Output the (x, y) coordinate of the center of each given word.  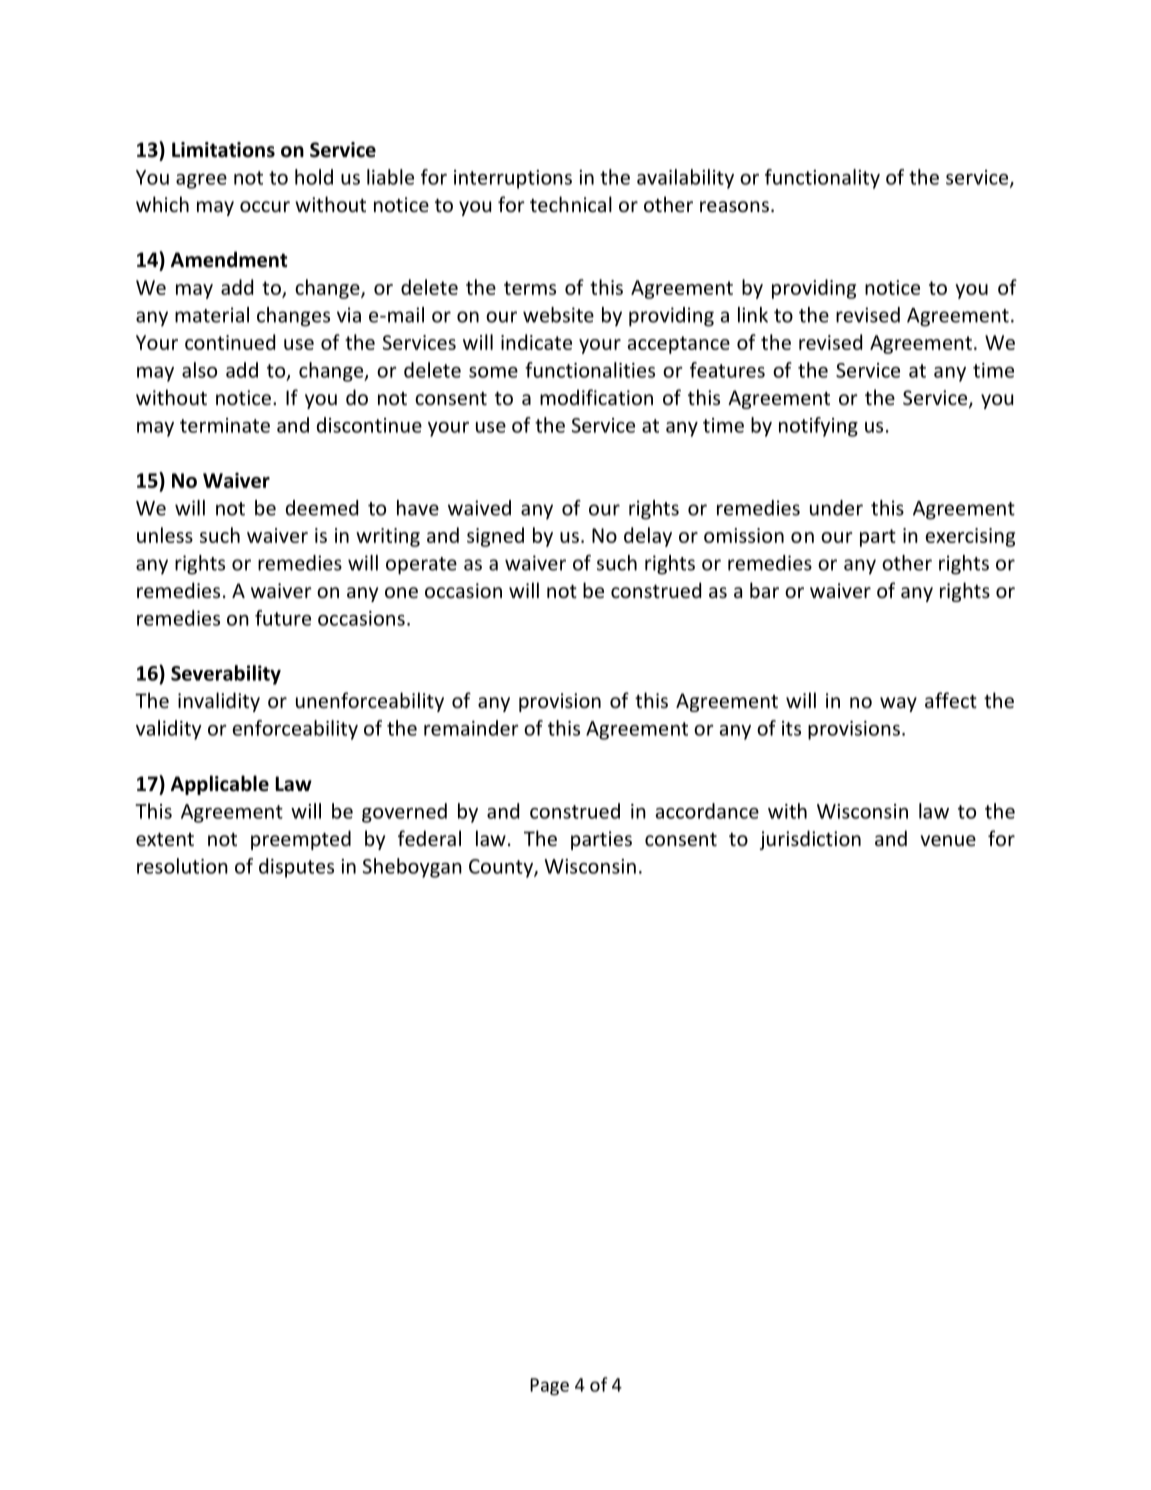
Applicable (220, 785)
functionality (822, 179)
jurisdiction (810, 840)
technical (571, 204)
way (898, 704)
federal (429, 838)
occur (265, 206)
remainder (471, 728)
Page (549, 1386)
